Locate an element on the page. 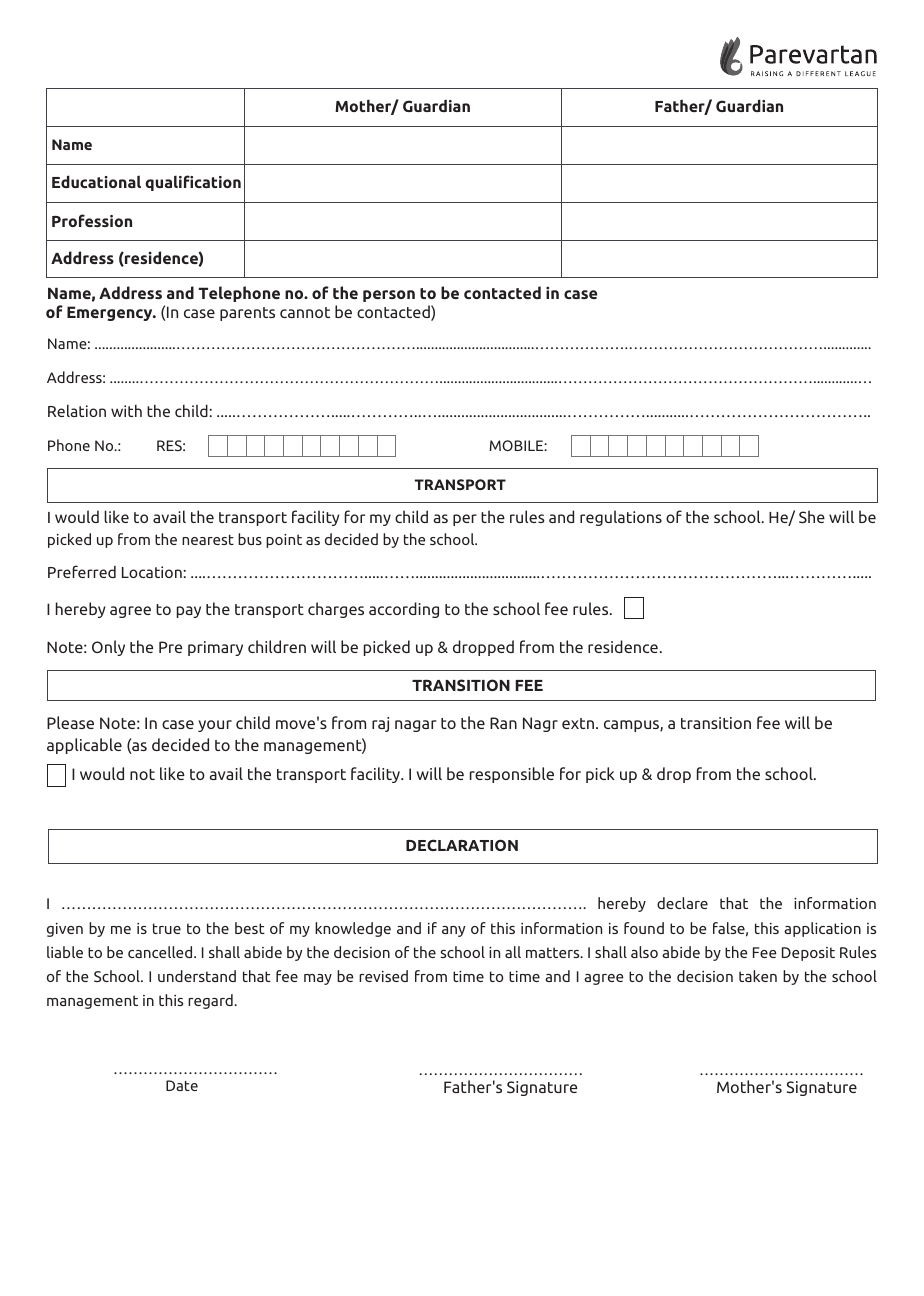 This page has height=1296, width=924. taken is located at coordinates (758, 976).
